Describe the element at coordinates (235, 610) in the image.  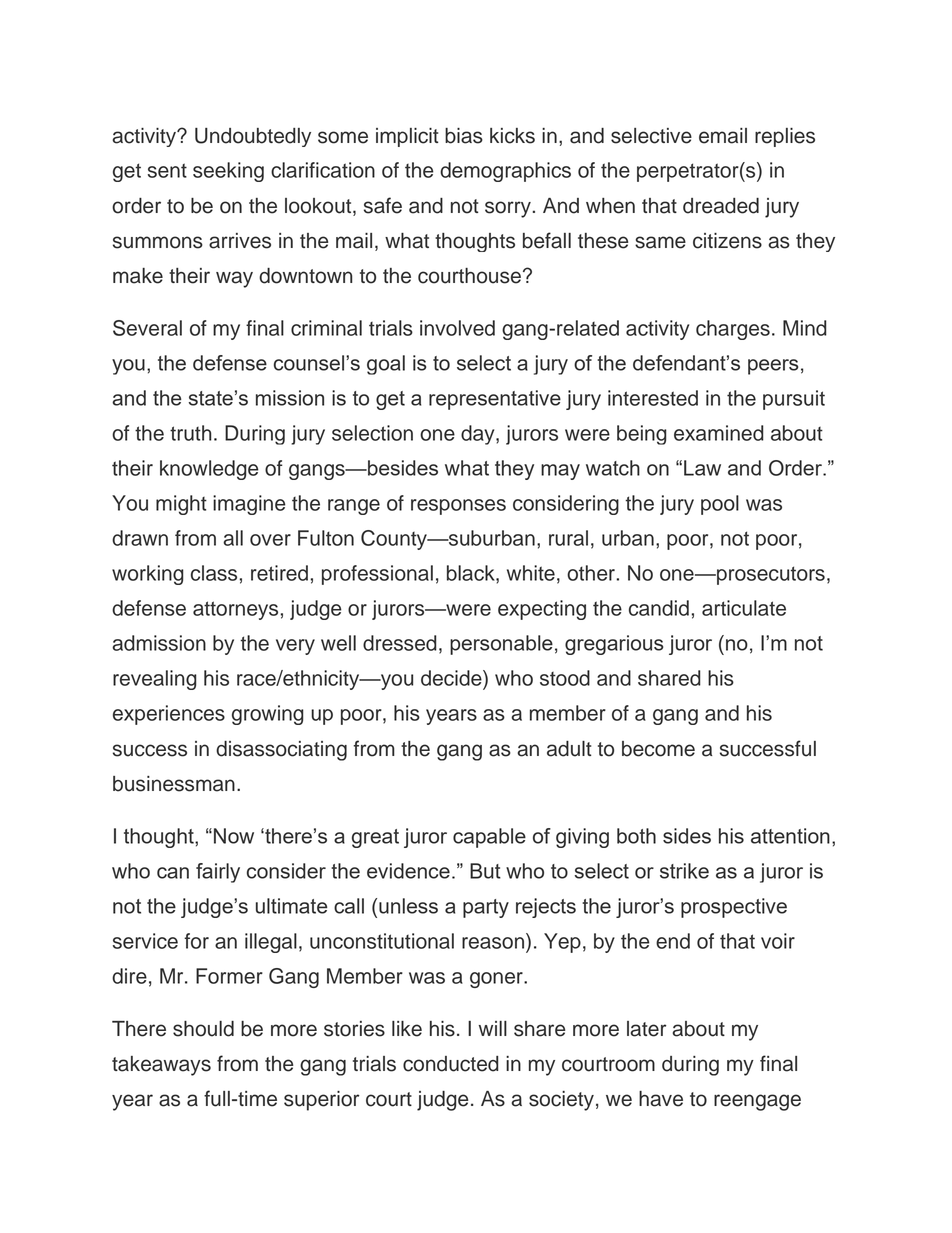
I see `attorneys` at that location.
